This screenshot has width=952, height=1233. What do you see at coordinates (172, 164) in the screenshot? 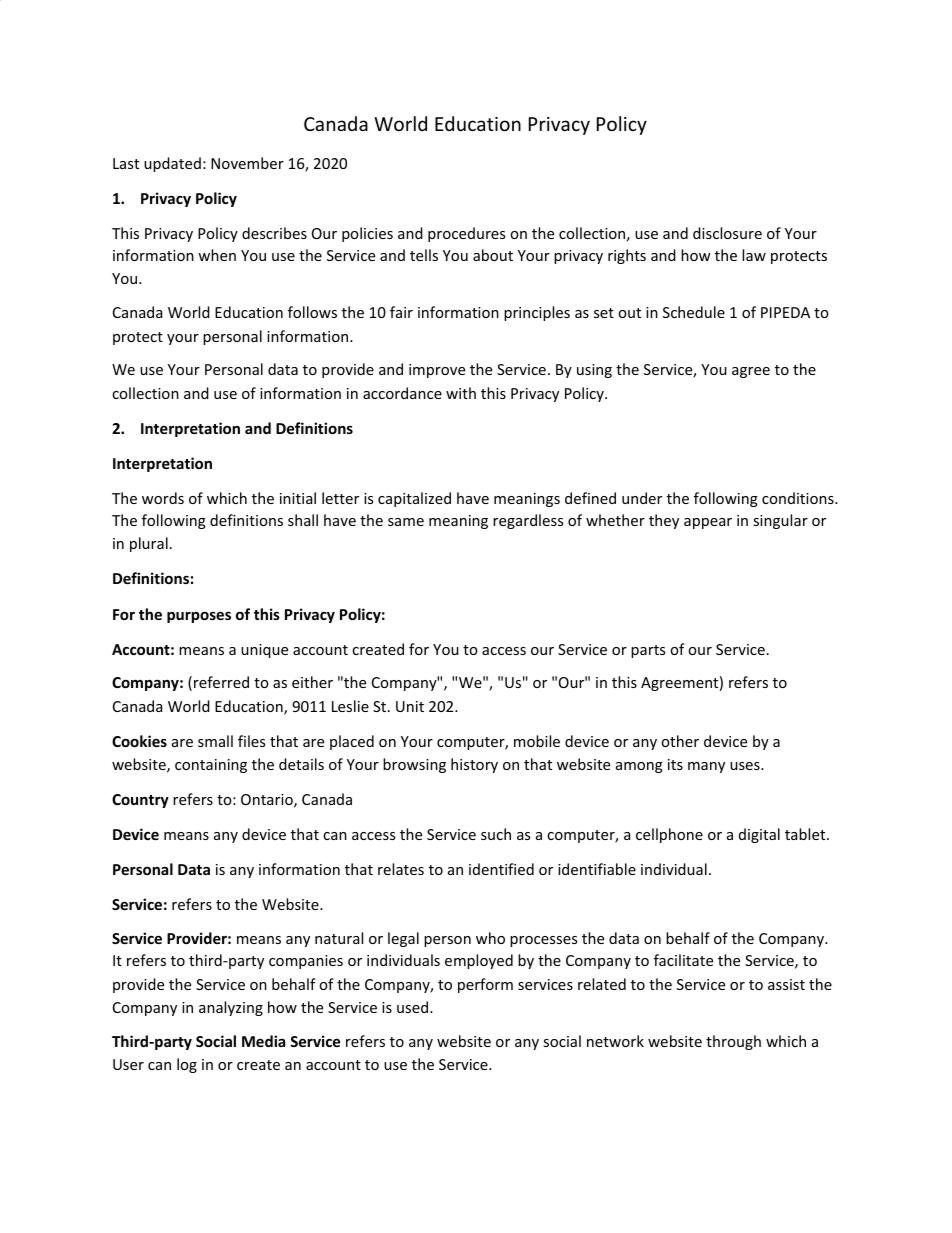
I see `updated` at bounding box center [172, 164].
